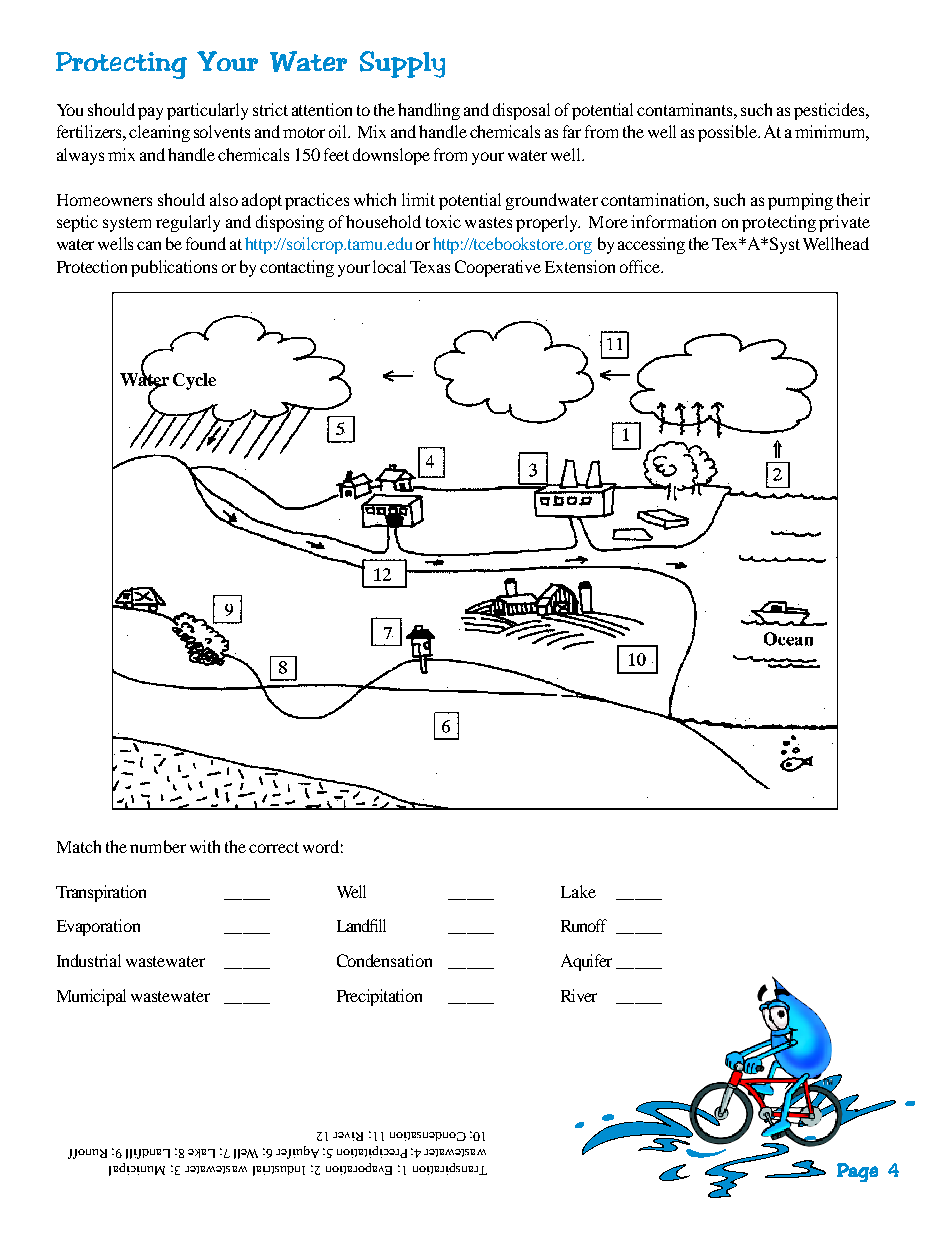 This screenshot has width=952, height=1233. I want to click on handling, so click(429, 111).
